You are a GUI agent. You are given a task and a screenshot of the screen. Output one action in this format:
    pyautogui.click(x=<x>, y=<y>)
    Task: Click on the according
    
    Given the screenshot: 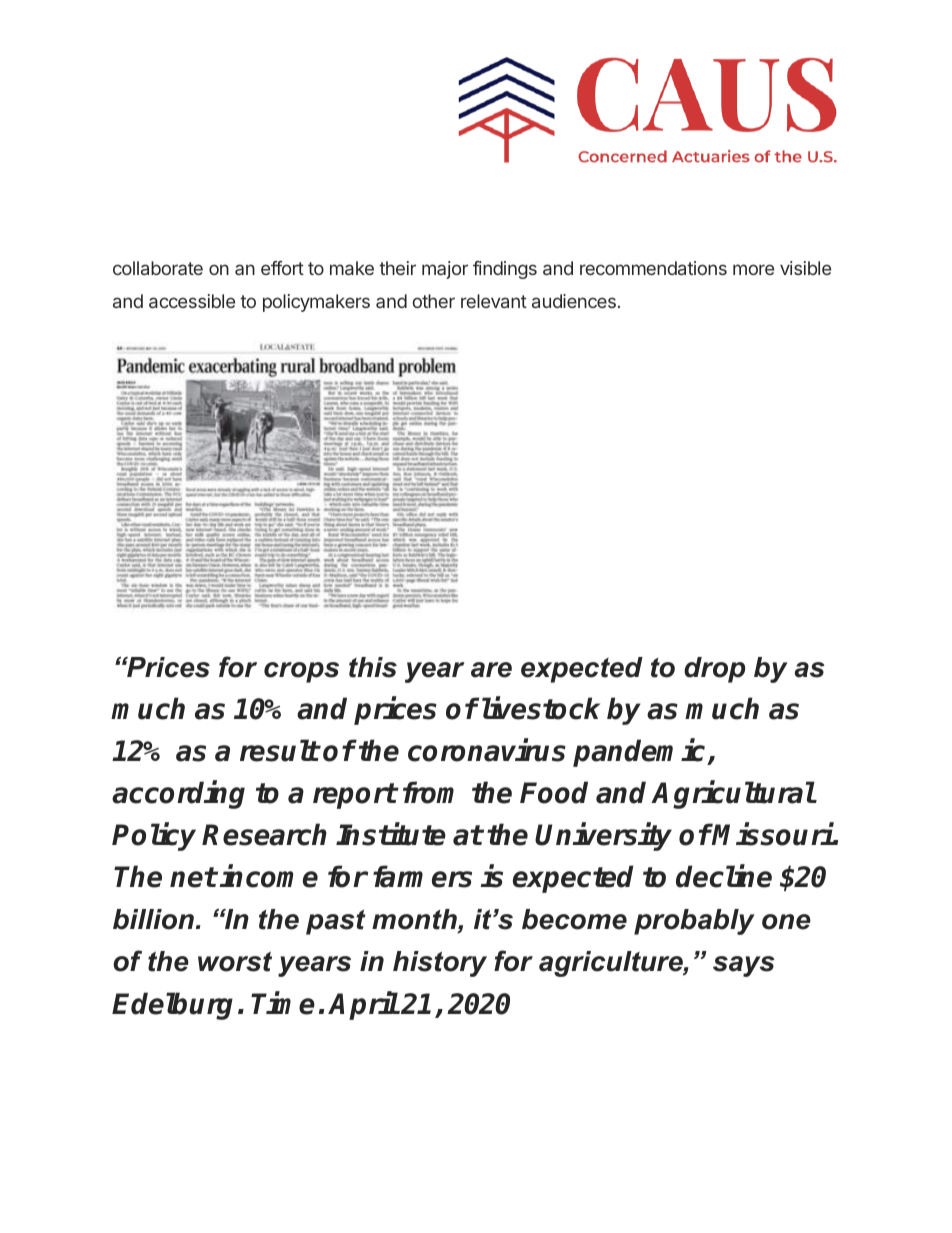 What is the action you would take?
    pyautogui.click(x=178, y=795)
